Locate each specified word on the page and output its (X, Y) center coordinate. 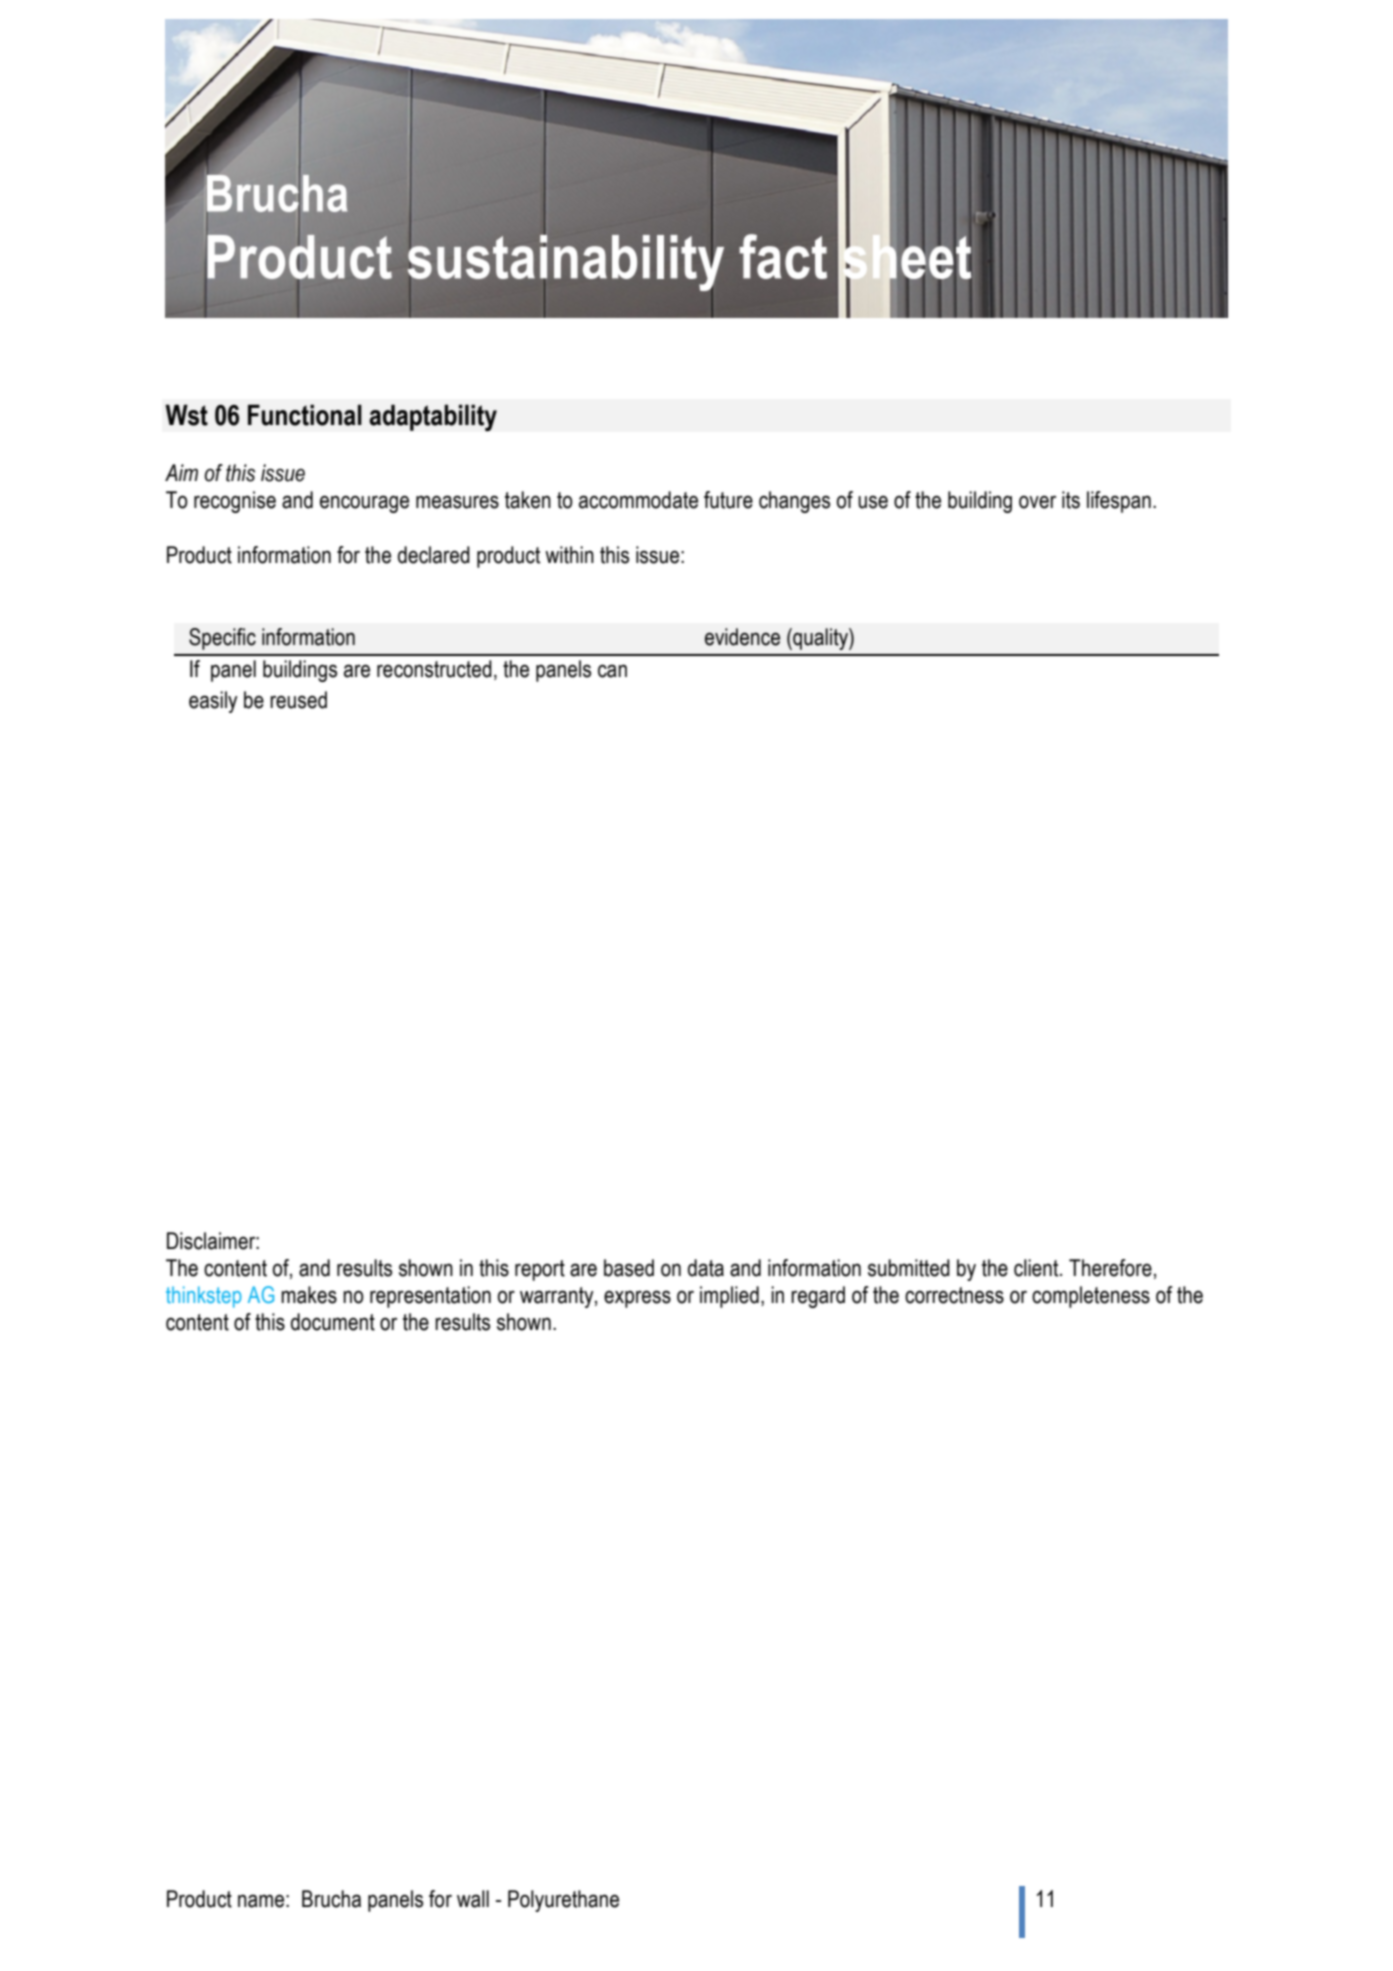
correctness (954, 1295)
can (612, 671)
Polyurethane (563, 1901)
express (637, 1299)
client (1037, 1268)
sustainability (565, 263)
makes (309, 1295)
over (1037, 502)
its (1071, 500)
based (629, 1268)
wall (473, 1899)
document (333, 1322)
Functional (305, 415)
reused (298, 700)
